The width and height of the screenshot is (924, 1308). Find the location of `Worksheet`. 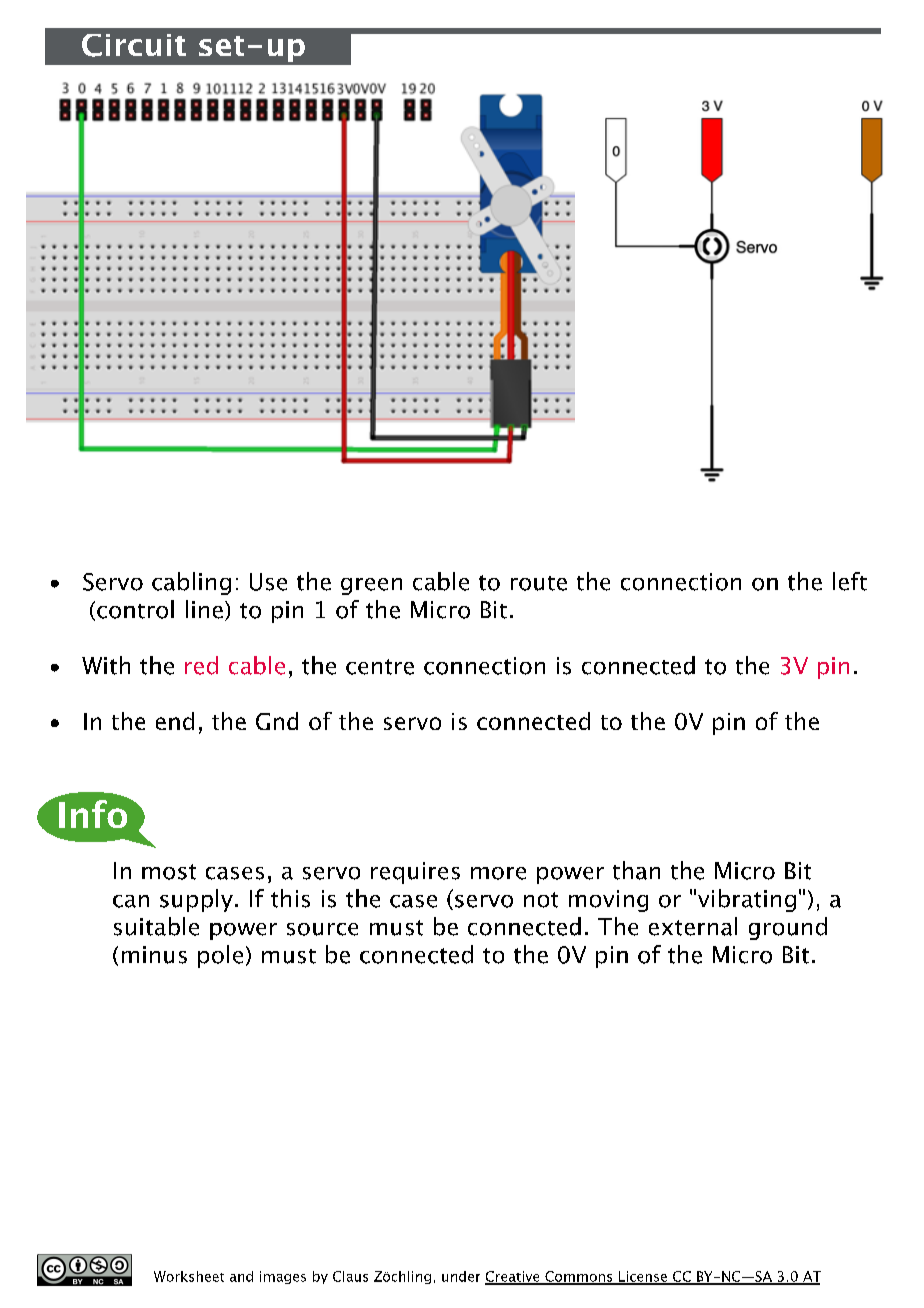

Worksheet is located at coordinates (189, 1276).
